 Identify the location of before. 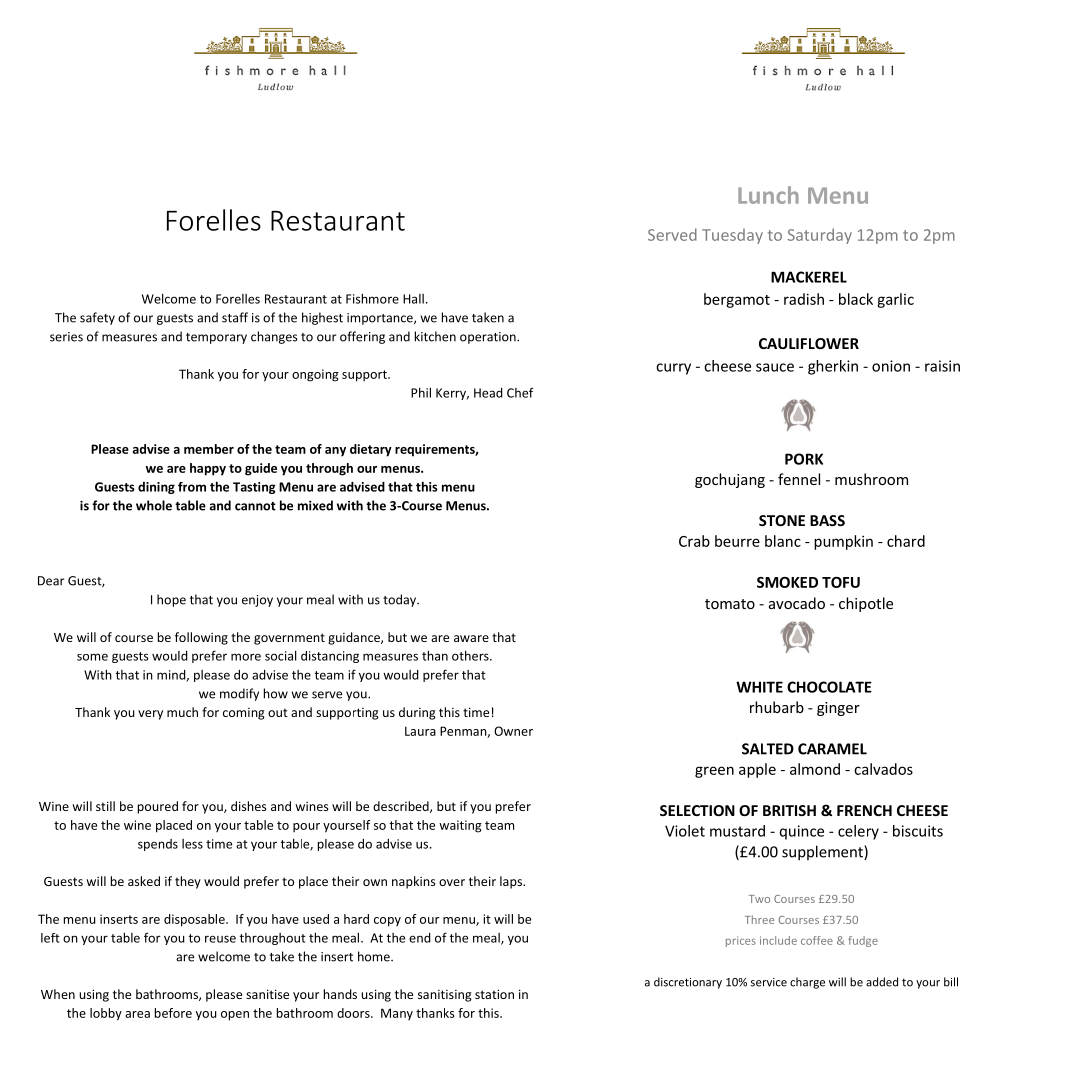
(173, 1013).
